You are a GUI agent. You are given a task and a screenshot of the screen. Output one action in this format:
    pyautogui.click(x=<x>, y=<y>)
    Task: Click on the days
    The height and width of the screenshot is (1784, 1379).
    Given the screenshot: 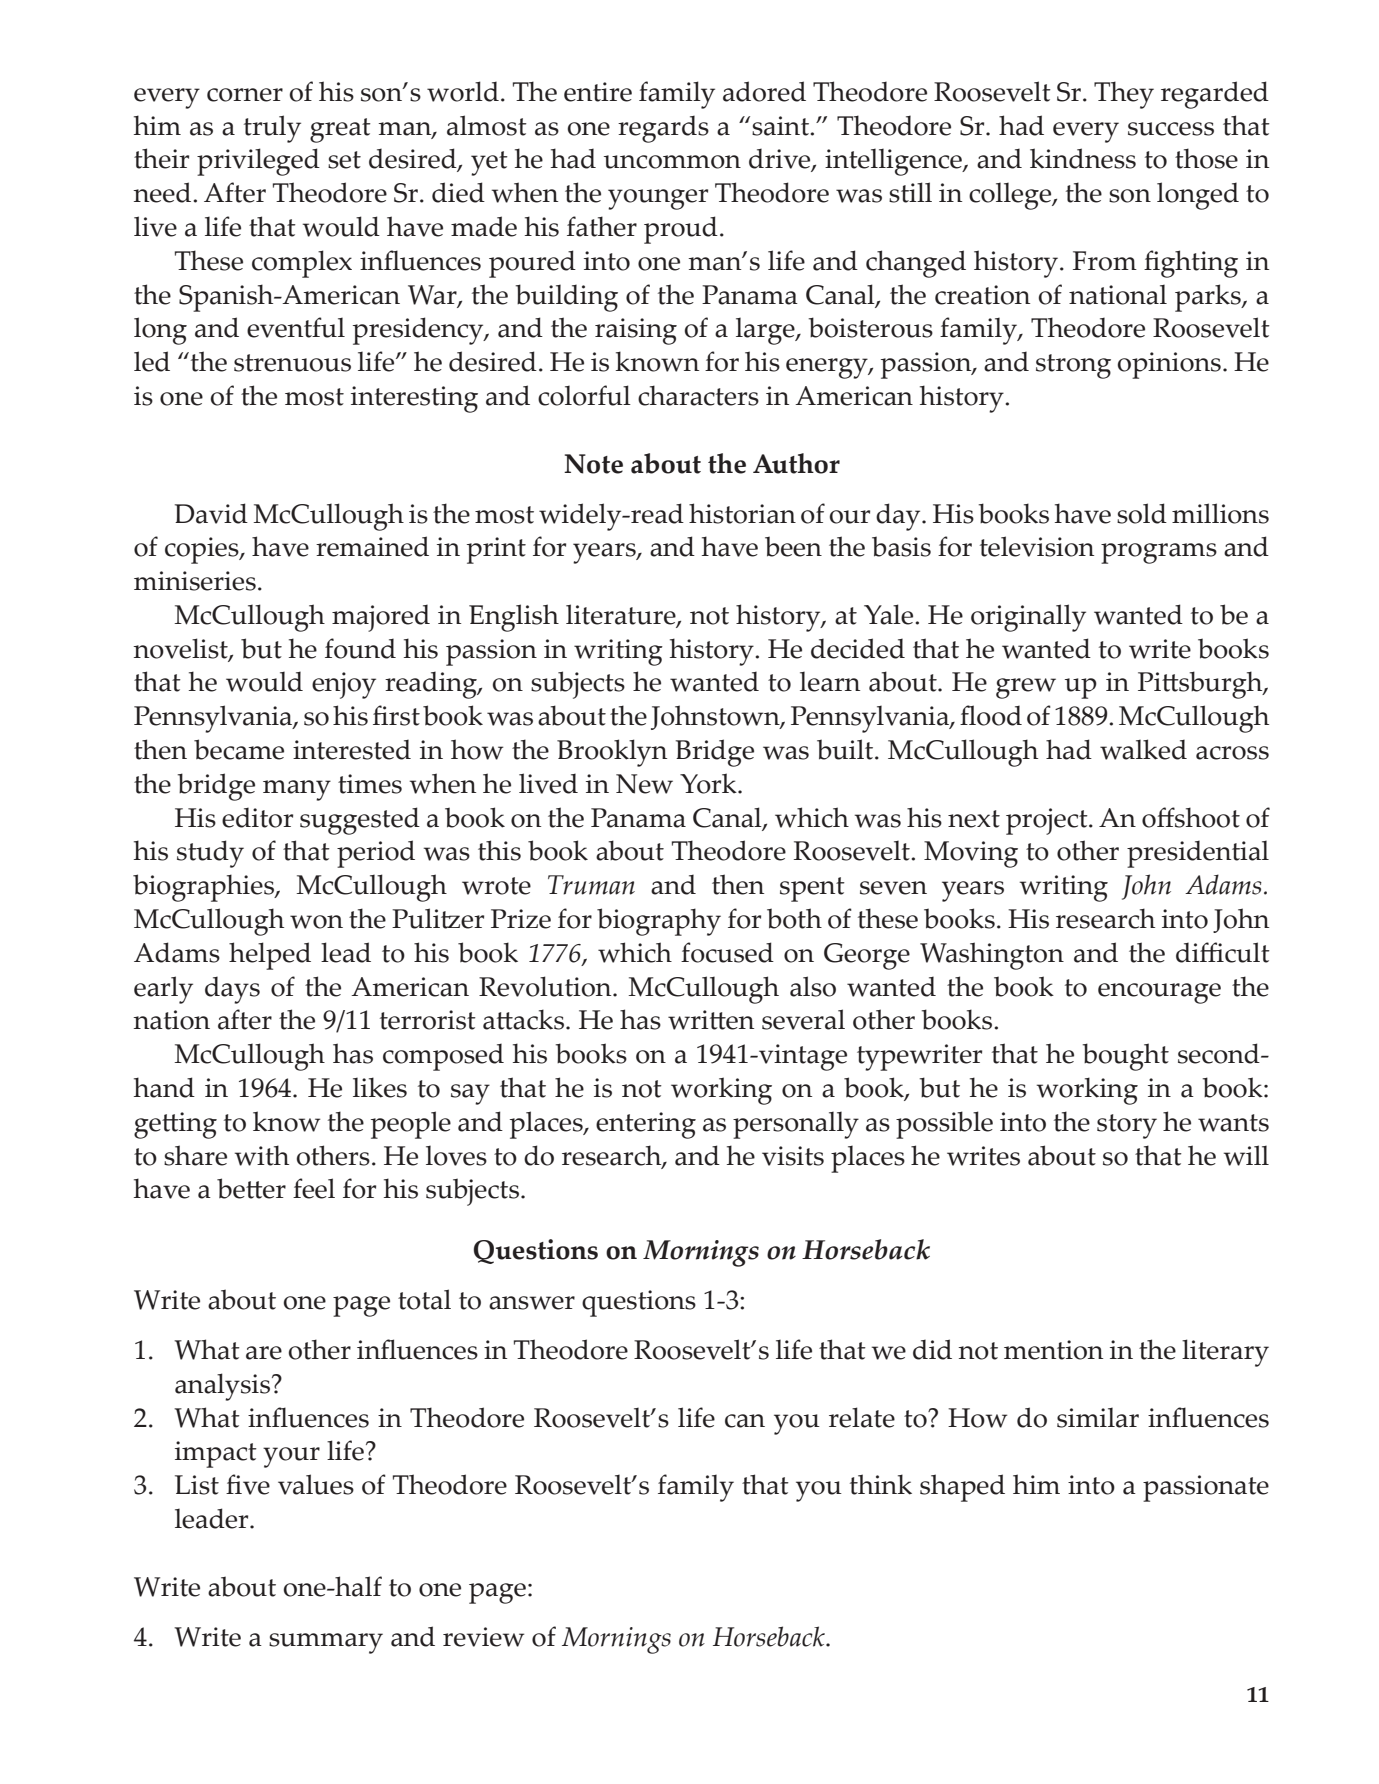 What is the action you would take?
    pyautogui.click(x=232, y=990)
